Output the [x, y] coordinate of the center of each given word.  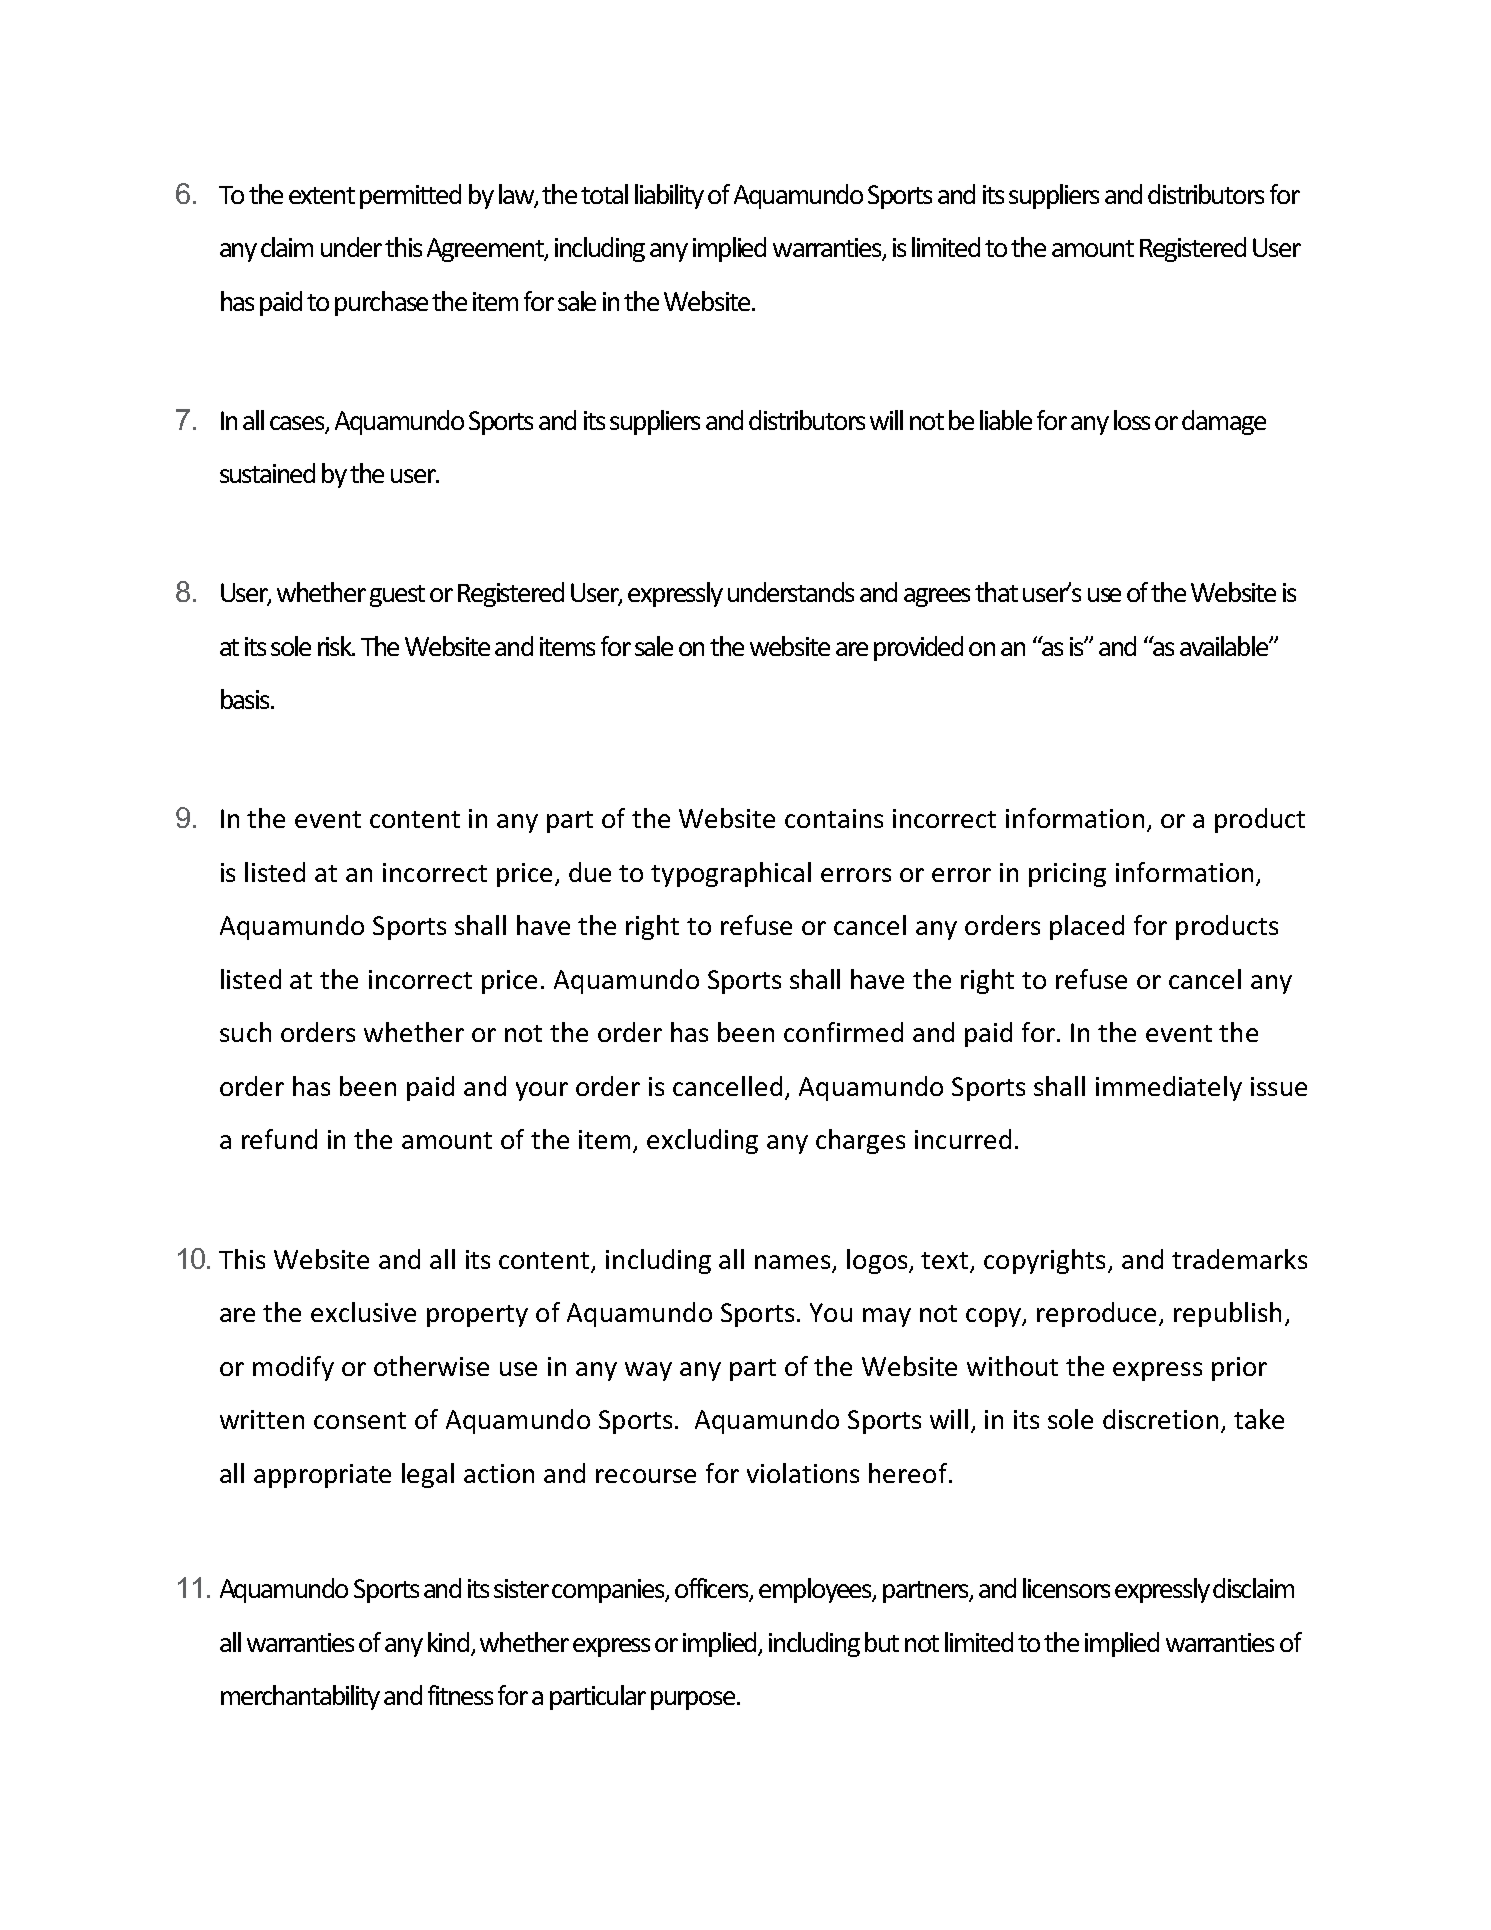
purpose [694, 1700]
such [245, 1032]
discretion [1160, 1419]
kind [448, 1642]
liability [669, 196]
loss [1132, 420]
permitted [410, 196]
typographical [731, 874]
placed [1087, 927]
